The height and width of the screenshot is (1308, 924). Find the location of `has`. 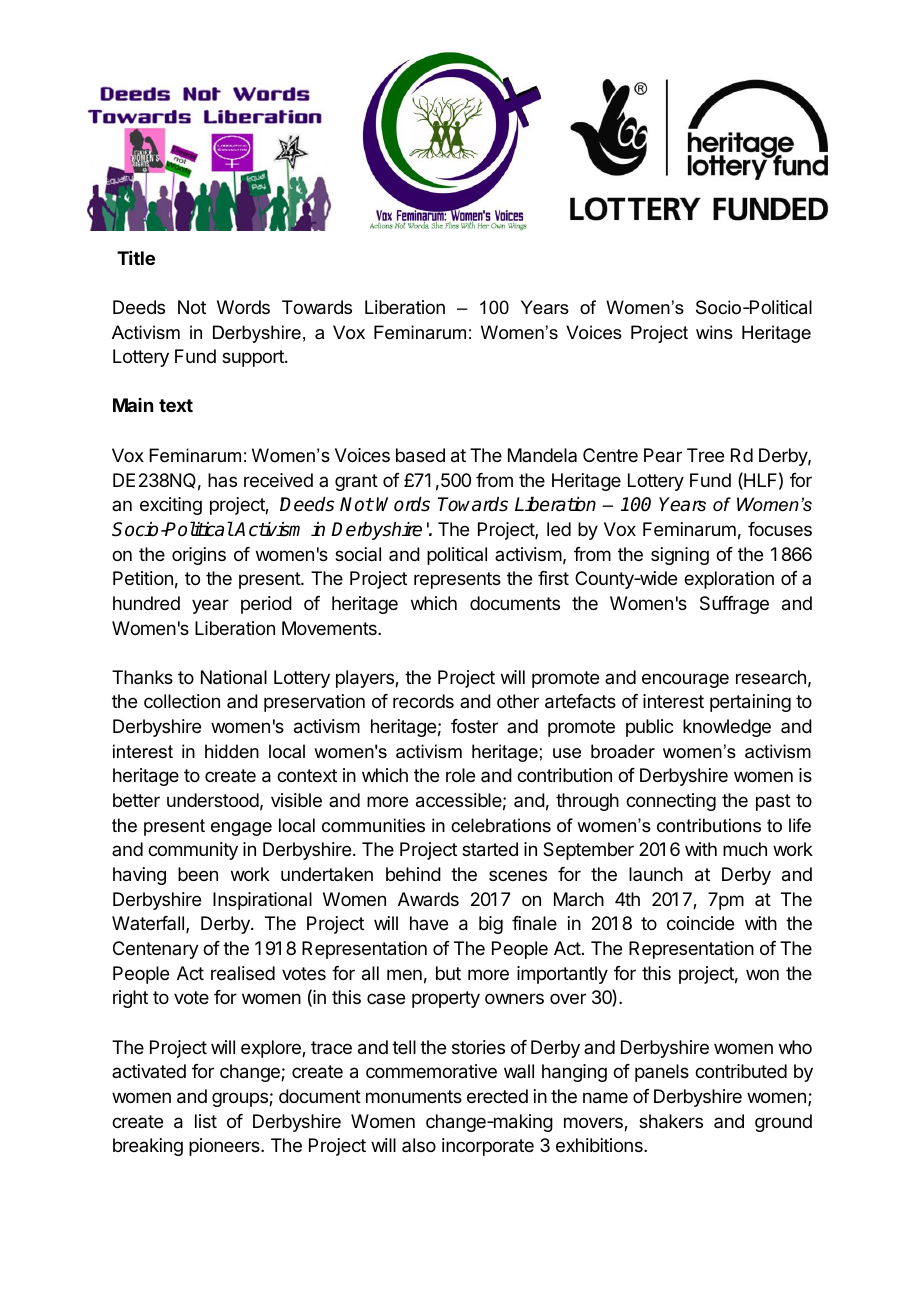

has is located at coordinates (222, 480).
